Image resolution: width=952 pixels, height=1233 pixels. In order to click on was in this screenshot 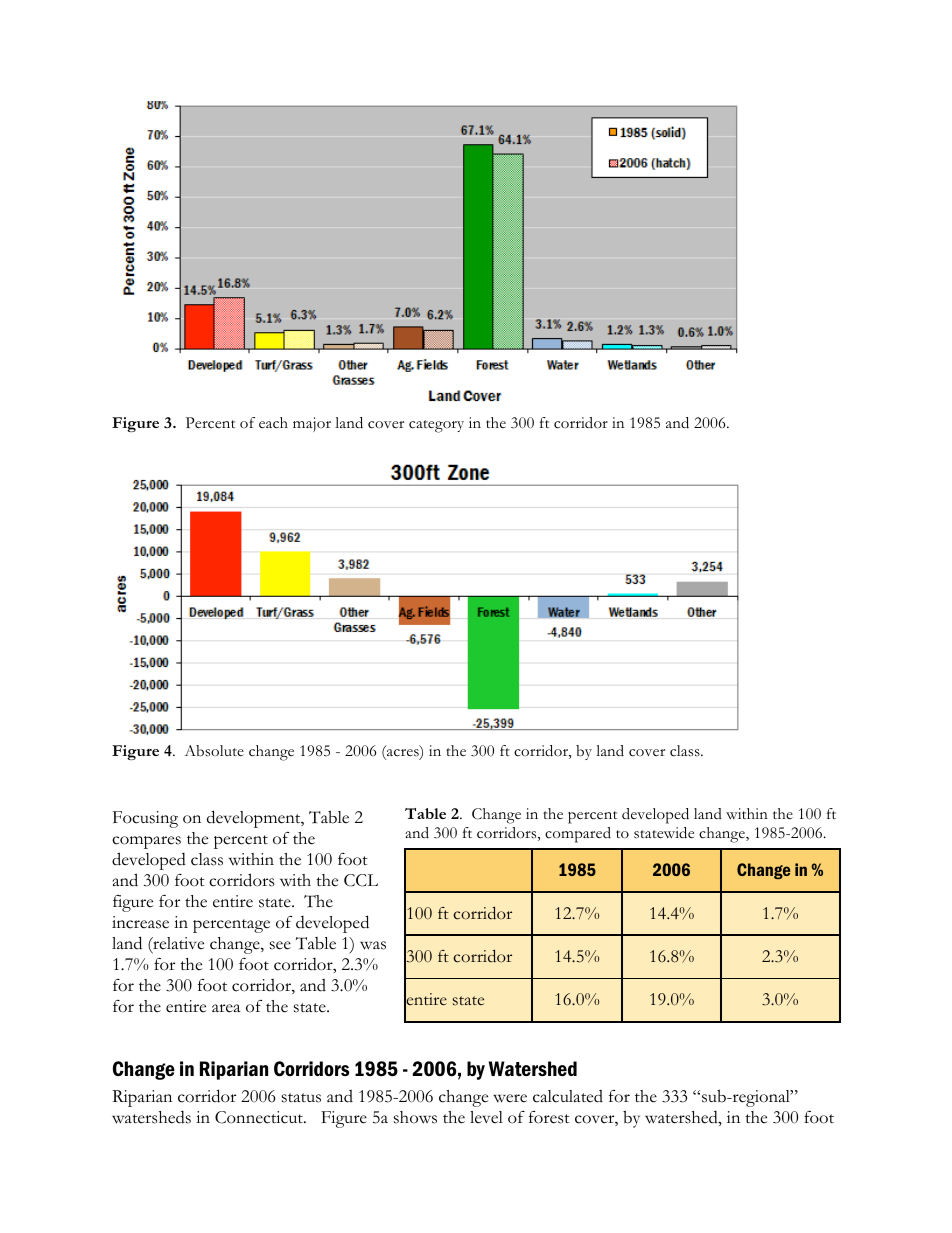, I will do `click(373, 945)`.
